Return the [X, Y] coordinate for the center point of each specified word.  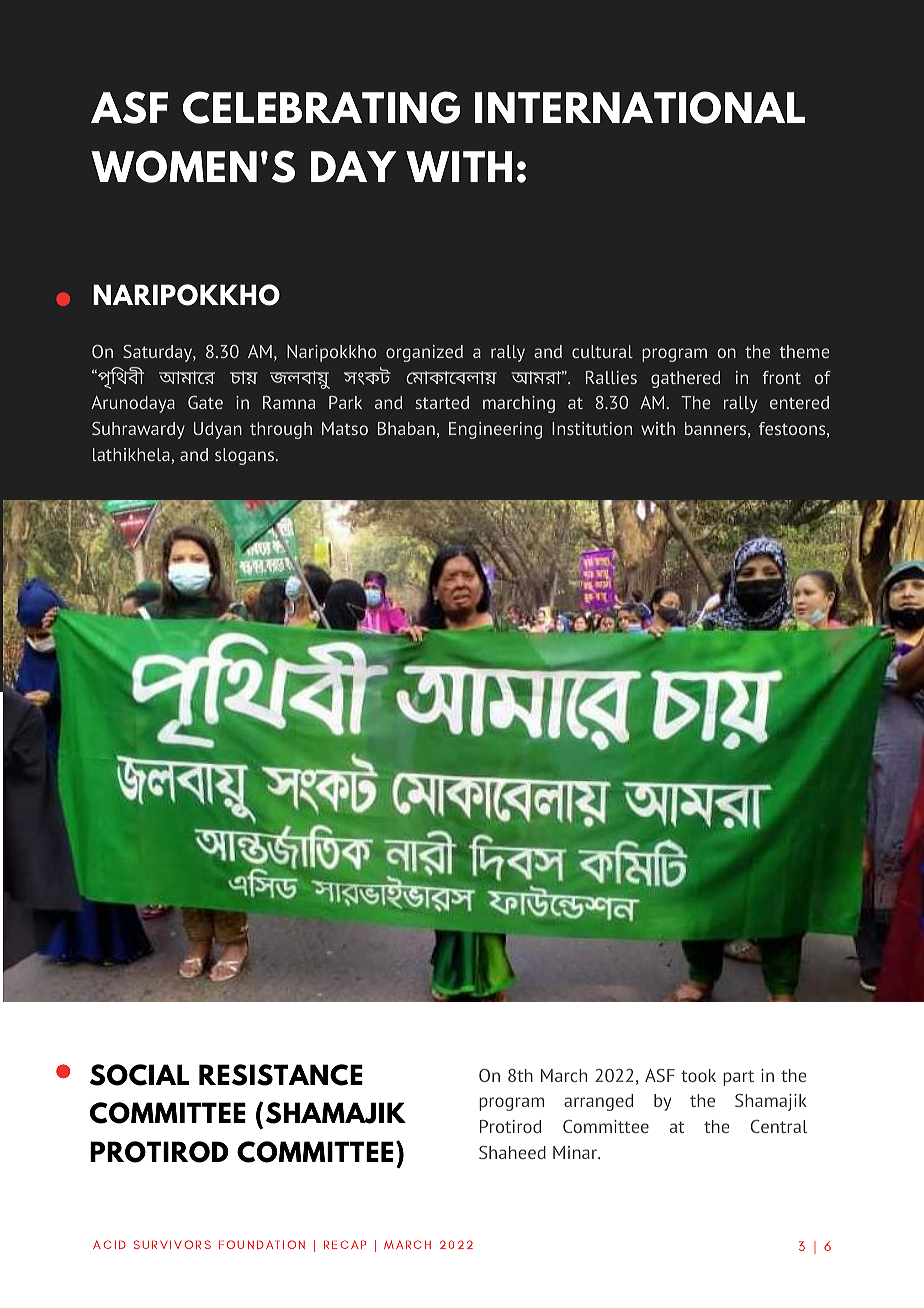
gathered [685, 379]
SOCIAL [139, 1075]
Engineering [495, 430]
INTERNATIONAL [640, 107]
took [698, 1075]
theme [804, 351]
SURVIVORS [172, 1244]
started [442, 402]
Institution [592, 428]
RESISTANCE [281, 1075]
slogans [246, 456]
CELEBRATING [321, 107]
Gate [205, 402]
